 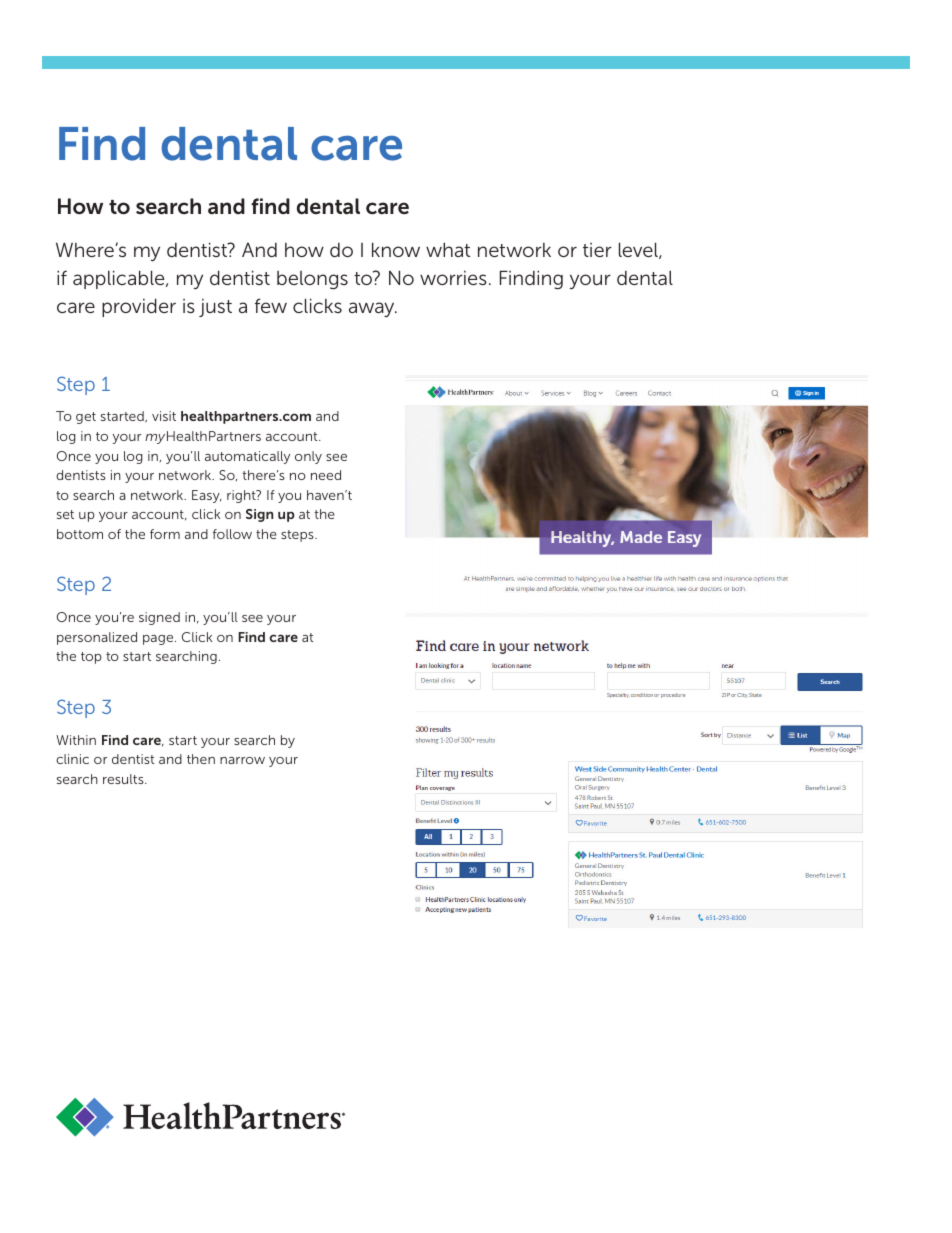 I want to click on Easy, so click(x=207, y=496).
